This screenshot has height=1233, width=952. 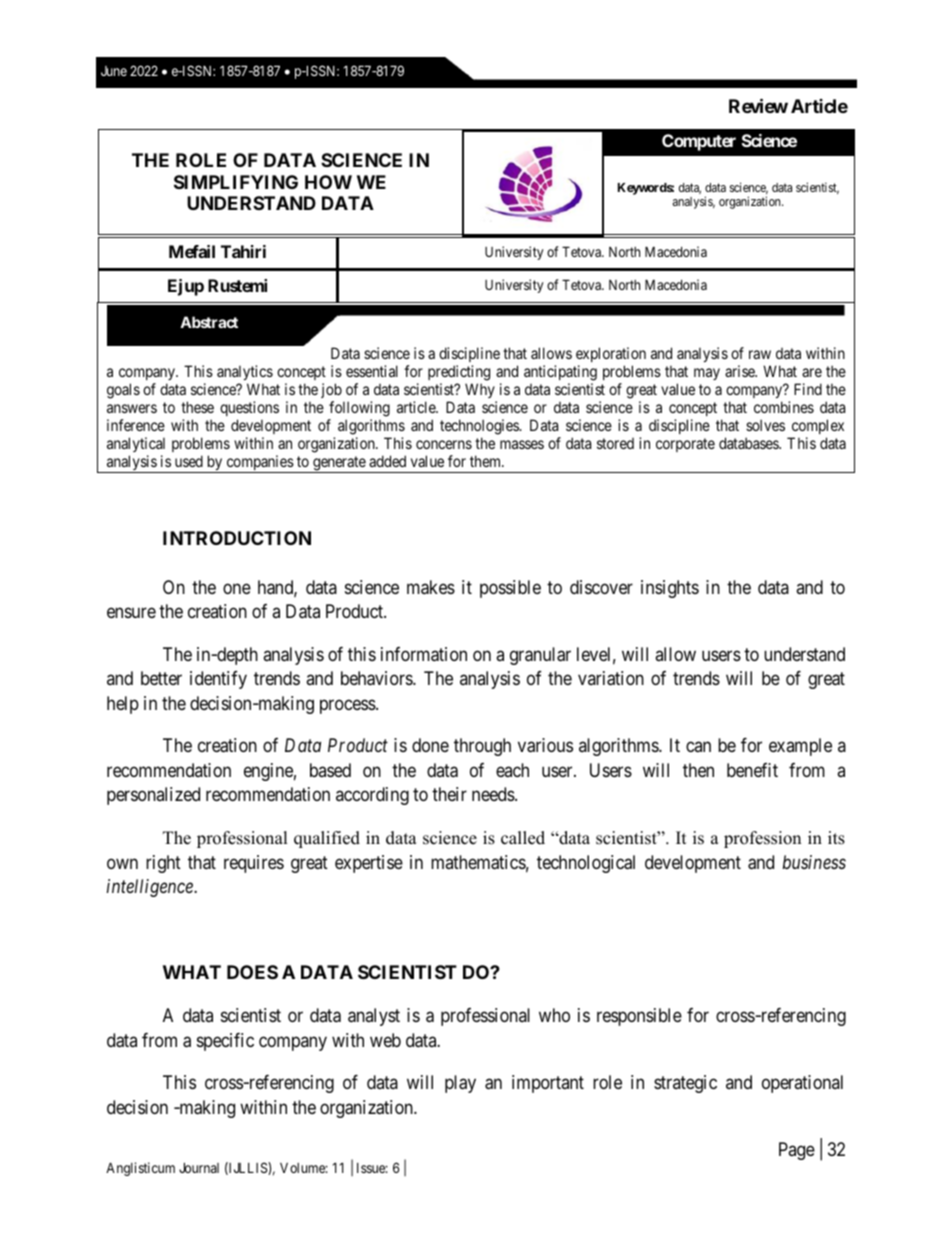 I want to click on ensure, so click(x=131, y=613).
